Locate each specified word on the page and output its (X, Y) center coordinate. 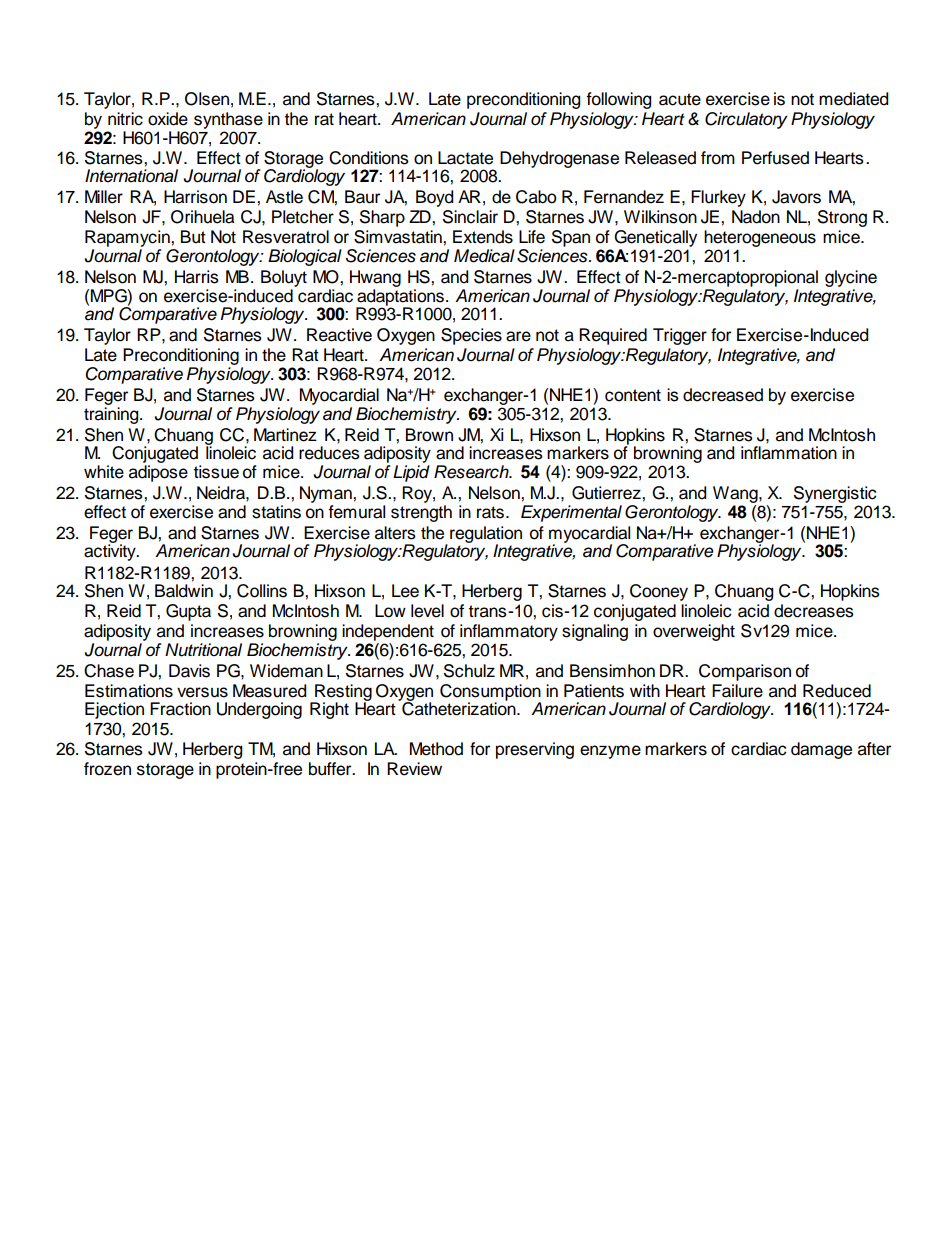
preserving (535, 750)
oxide (168, 119)
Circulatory (746, 120)
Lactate (465, 158)
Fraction (180, 709)
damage (821, 750)
